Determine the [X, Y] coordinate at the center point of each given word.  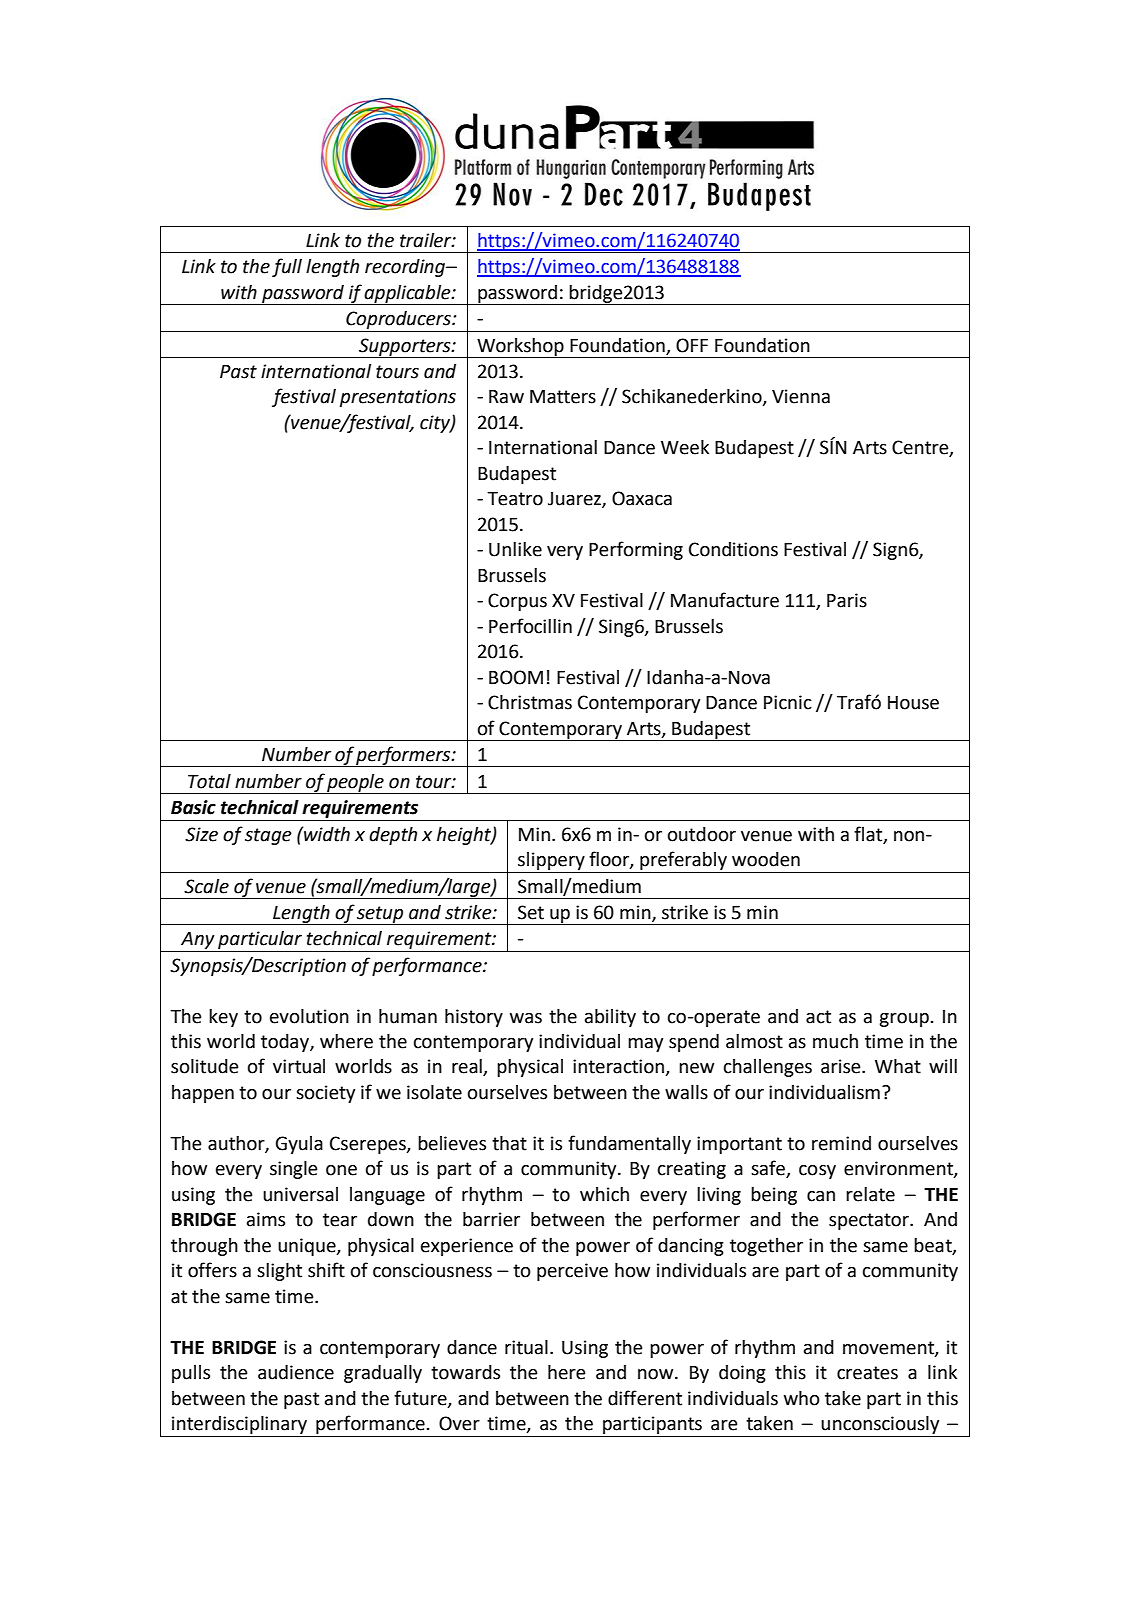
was [526, 1018]
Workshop [520, 348]
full [287, 267]
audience [296, 1372]
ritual [526, 1347]
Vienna [801, 396]
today [286, 1043]
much [835, 1041]
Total [209, 781]
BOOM [516, 677]
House [913, 703]
